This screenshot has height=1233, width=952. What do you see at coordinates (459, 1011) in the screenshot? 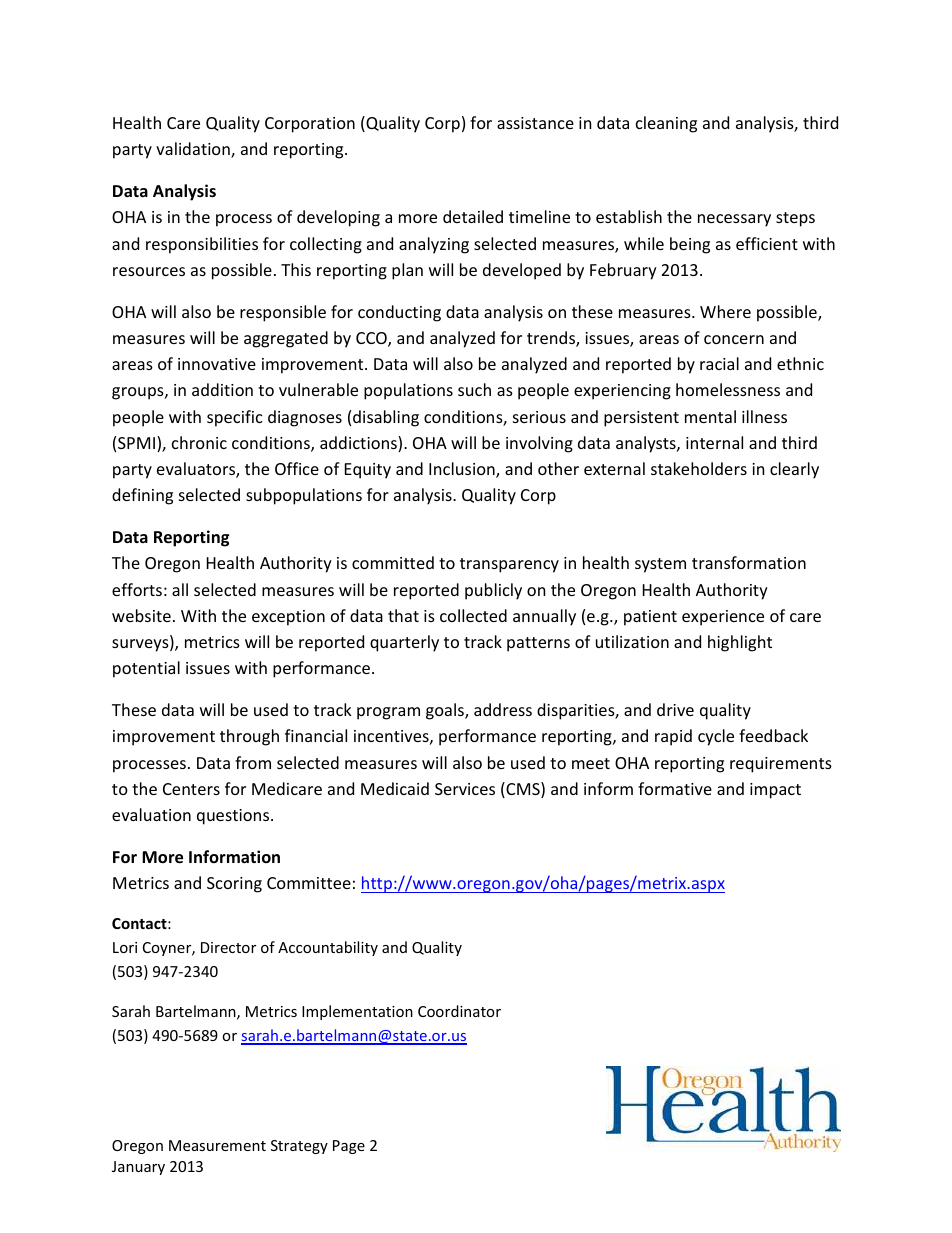
I see `Coordinator` at bounding box center [459, 1011].
